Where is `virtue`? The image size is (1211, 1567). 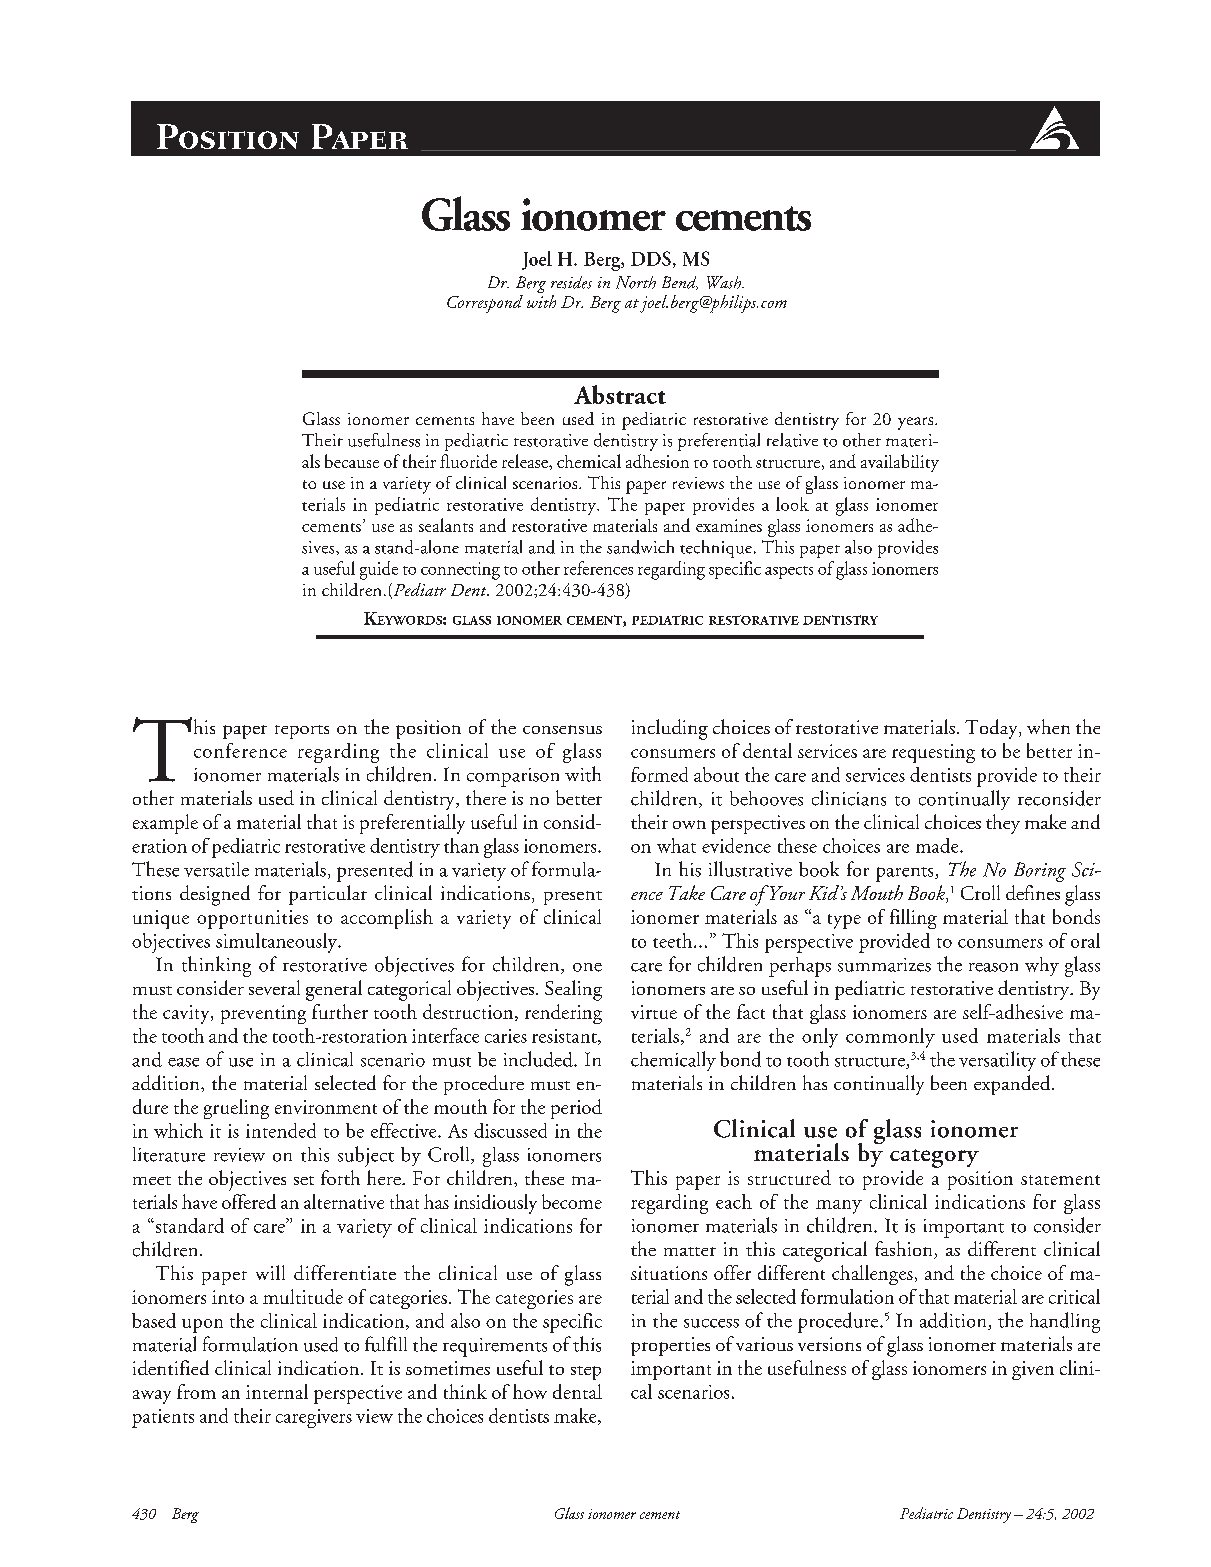
virtue is located at coordinates (654, 1012).
